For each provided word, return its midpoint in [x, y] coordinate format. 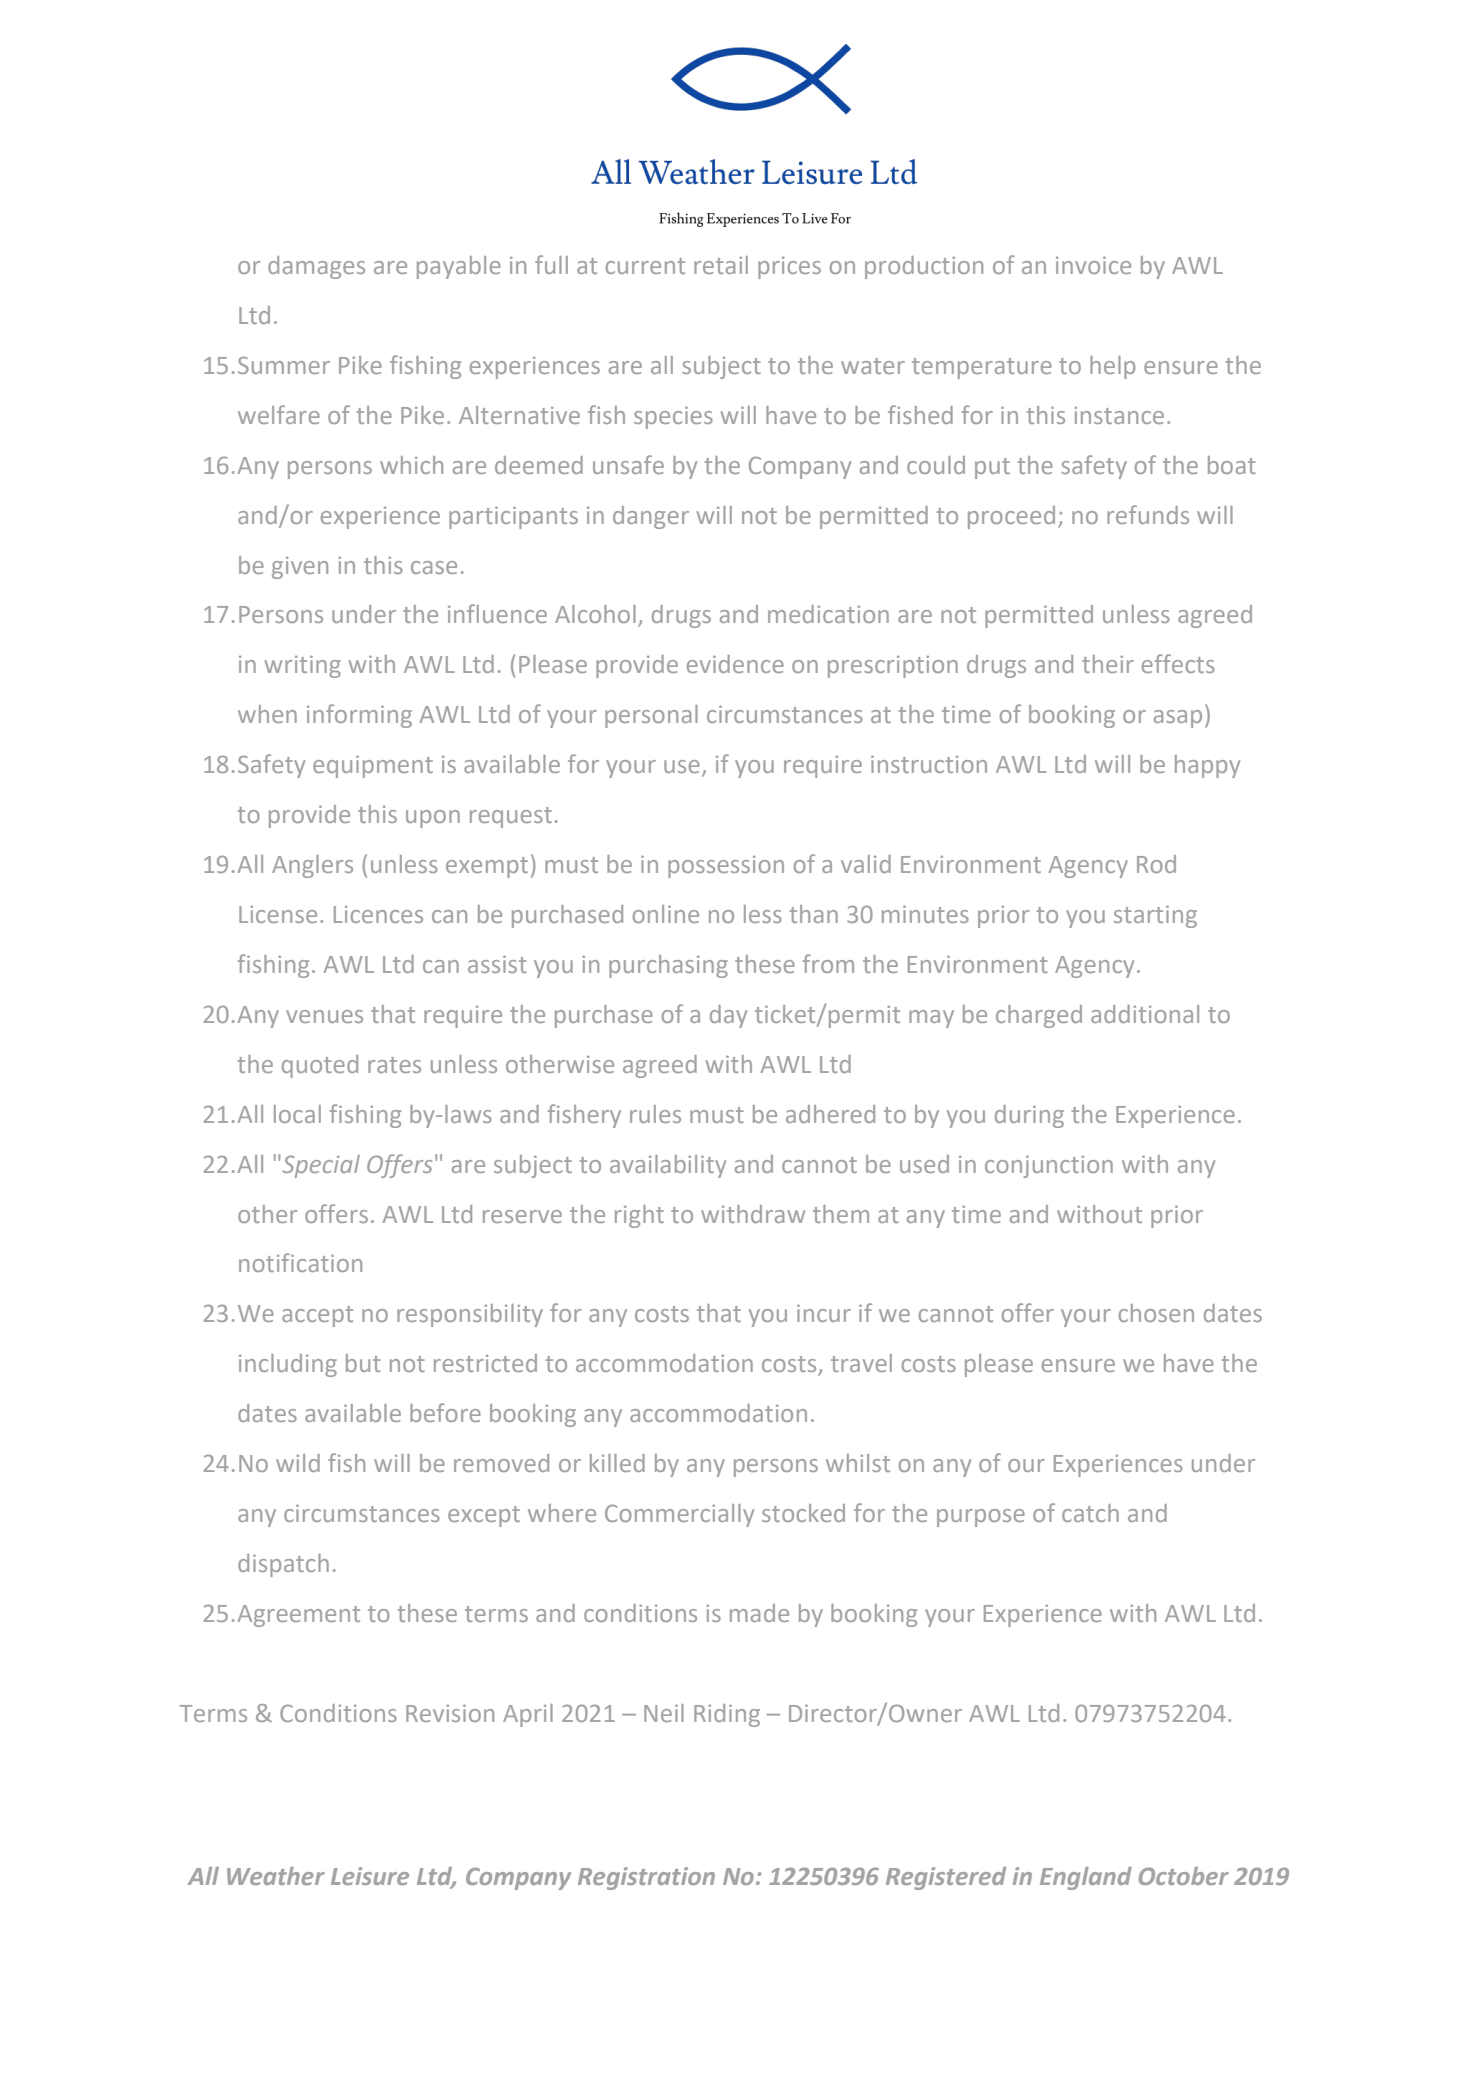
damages [316, 267]
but [363, 1363]
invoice [1093, 265]
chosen [1156, 1313]
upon [433, 819]
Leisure [370, 1876]
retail [721, 265]
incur [824, 1313]
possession [726, 867]
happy [1207, 766]
